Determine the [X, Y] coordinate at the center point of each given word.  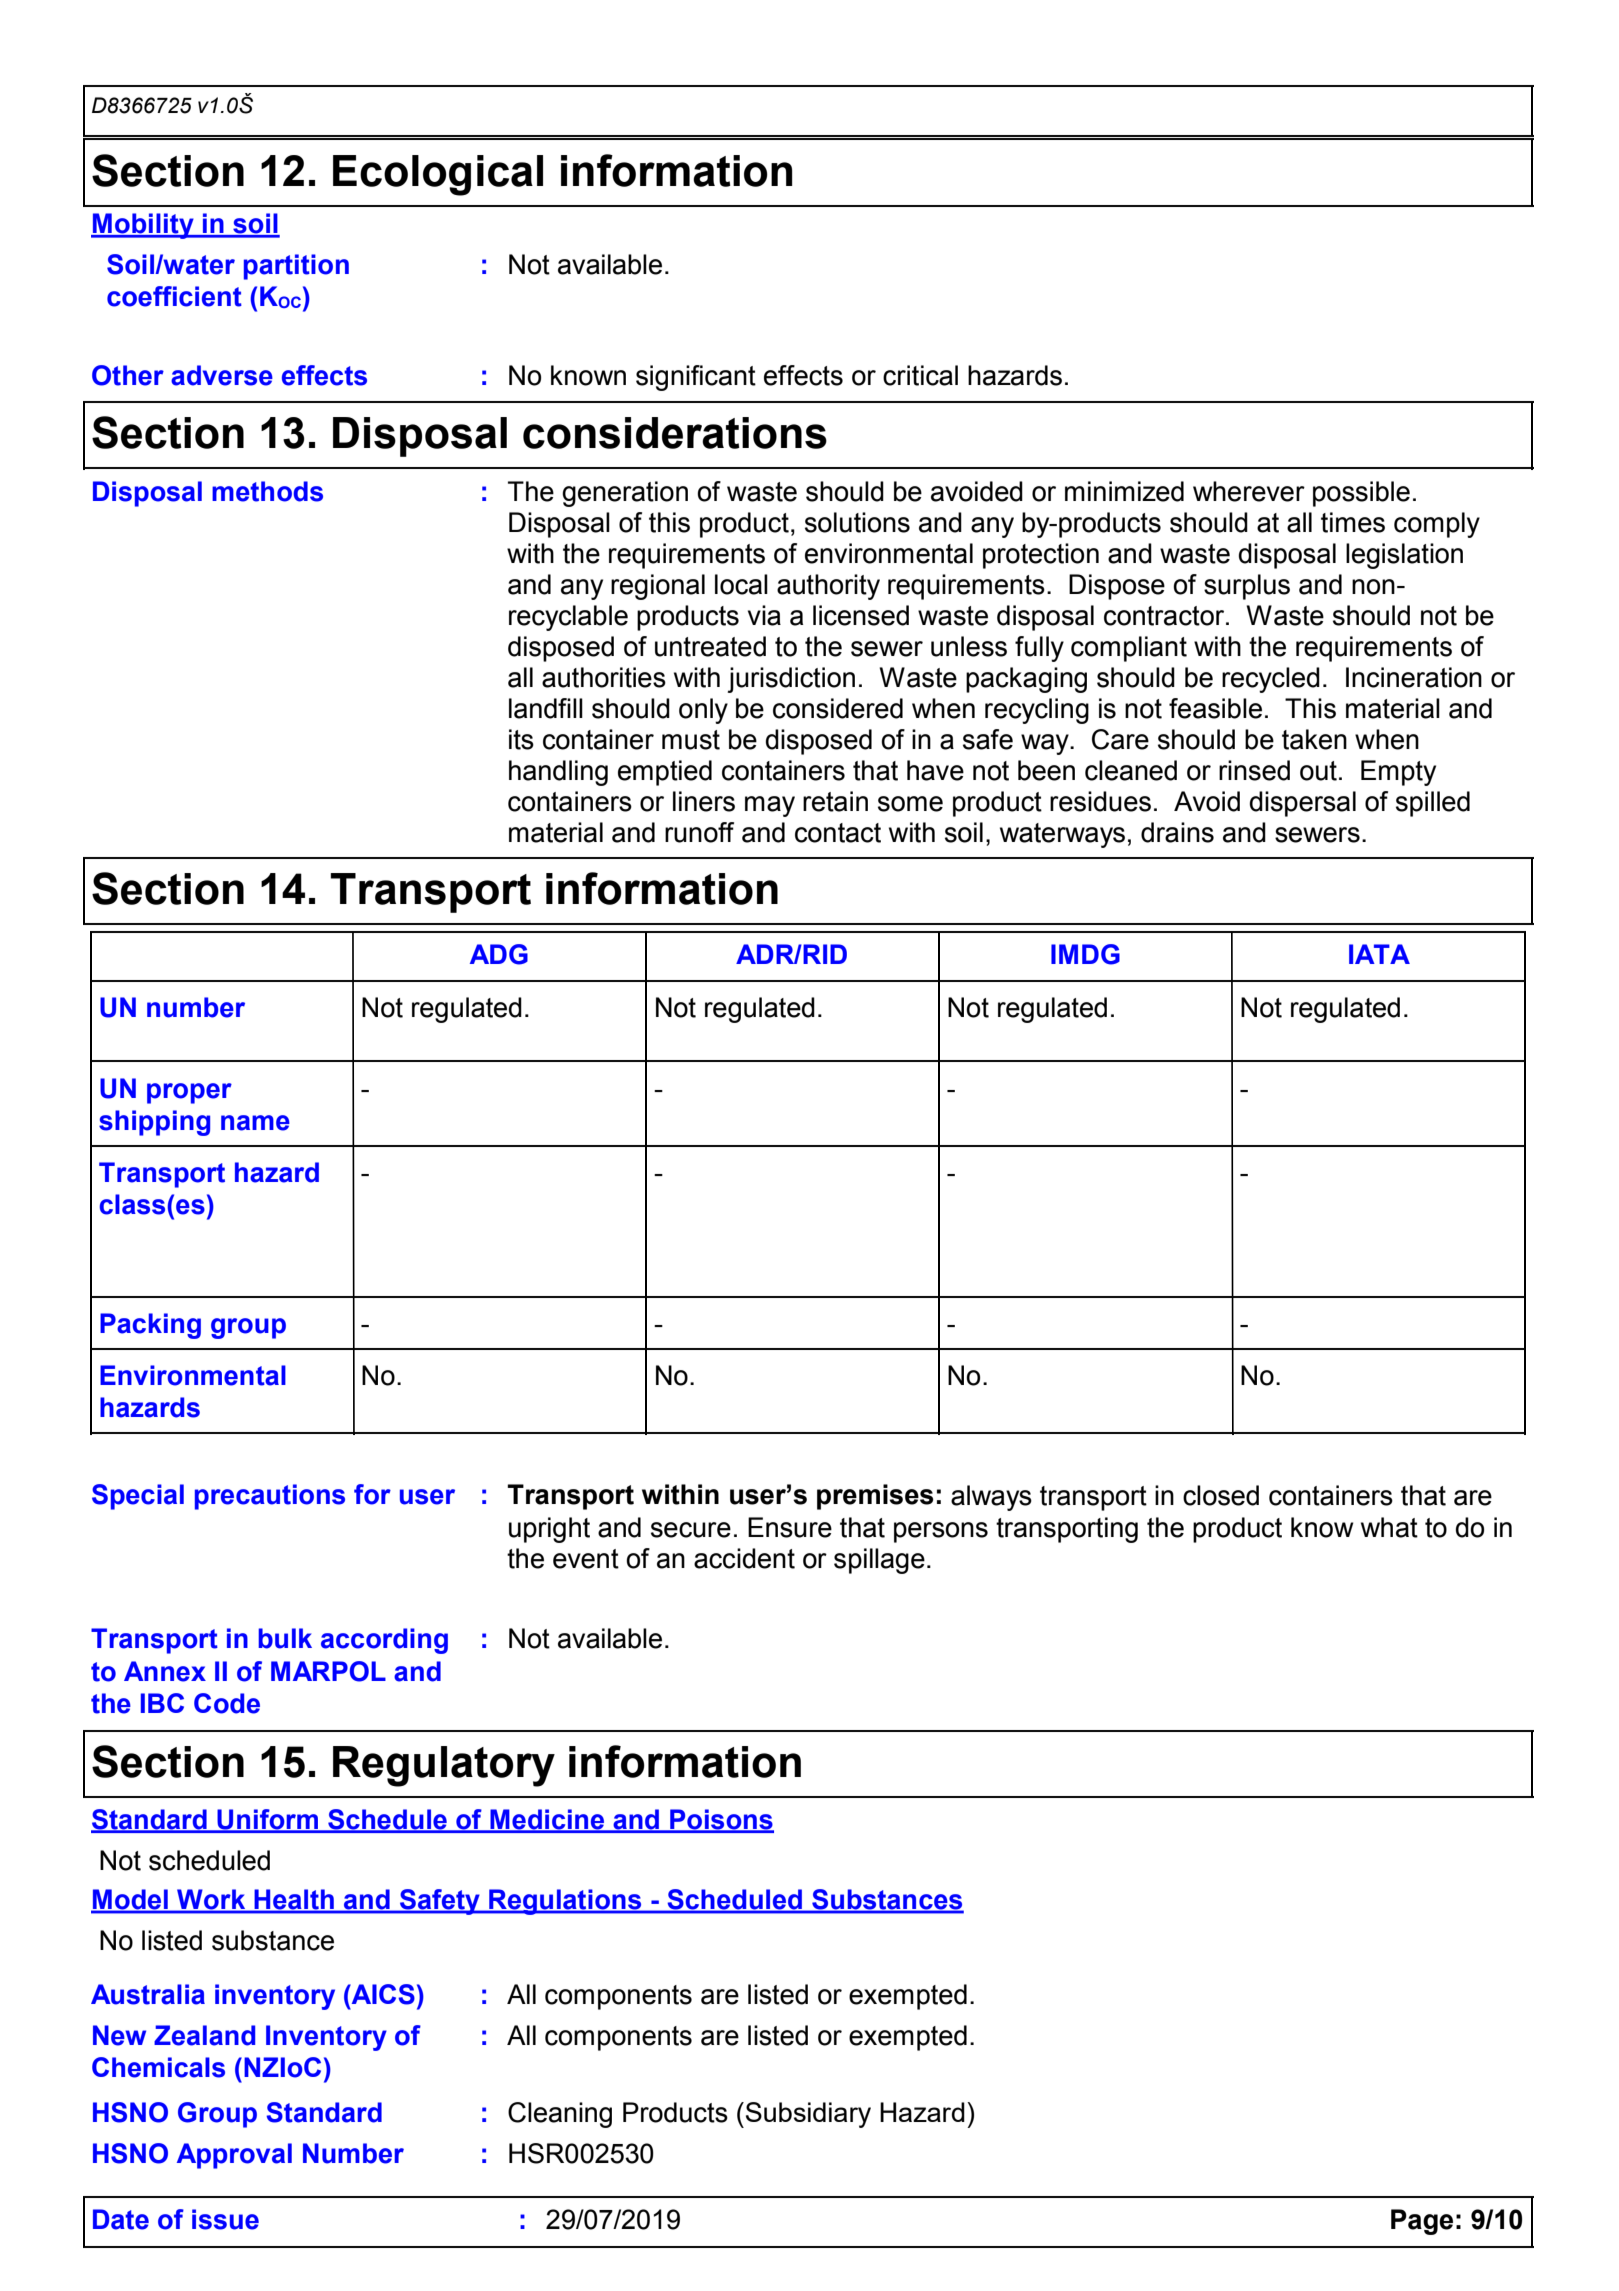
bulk [285, 1638]
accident [744, 1558]
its [521, 739]
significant [696, 378]
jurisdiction [791, 680]
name [255, 1123]
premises [875, 1497]
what [1389, 1527]
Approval [234, 2156]
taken [1314, 739]
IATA [1379, 954]
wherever [1249, 491]
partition [296, 267]
